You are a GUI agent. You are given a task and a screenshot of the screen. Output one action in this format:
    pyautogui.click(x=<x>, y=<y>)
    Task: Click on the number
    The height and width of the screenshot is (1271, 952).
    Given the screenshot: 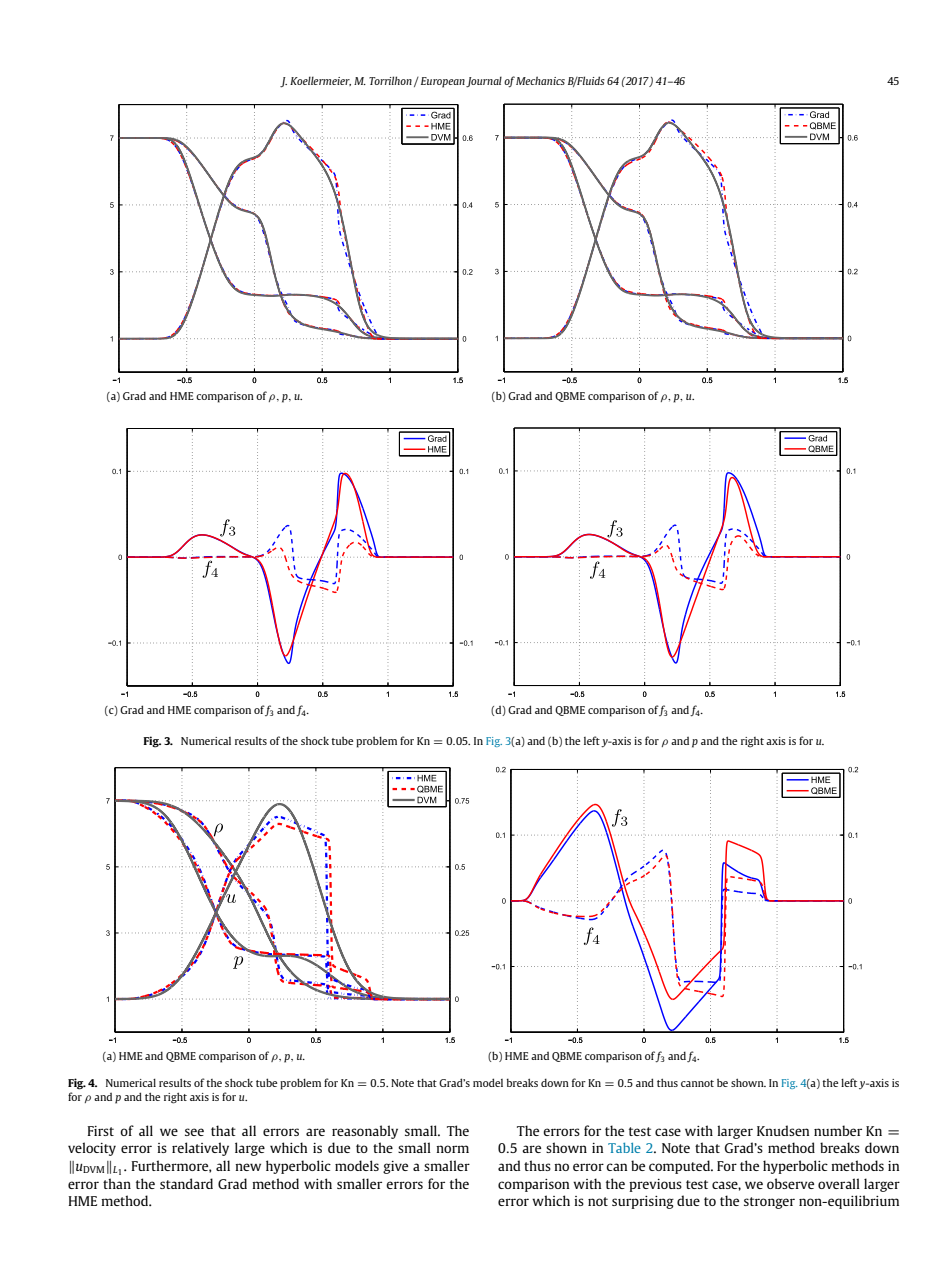 What is the action you would take?
    pyautogui.click(x=838, y=1130)
